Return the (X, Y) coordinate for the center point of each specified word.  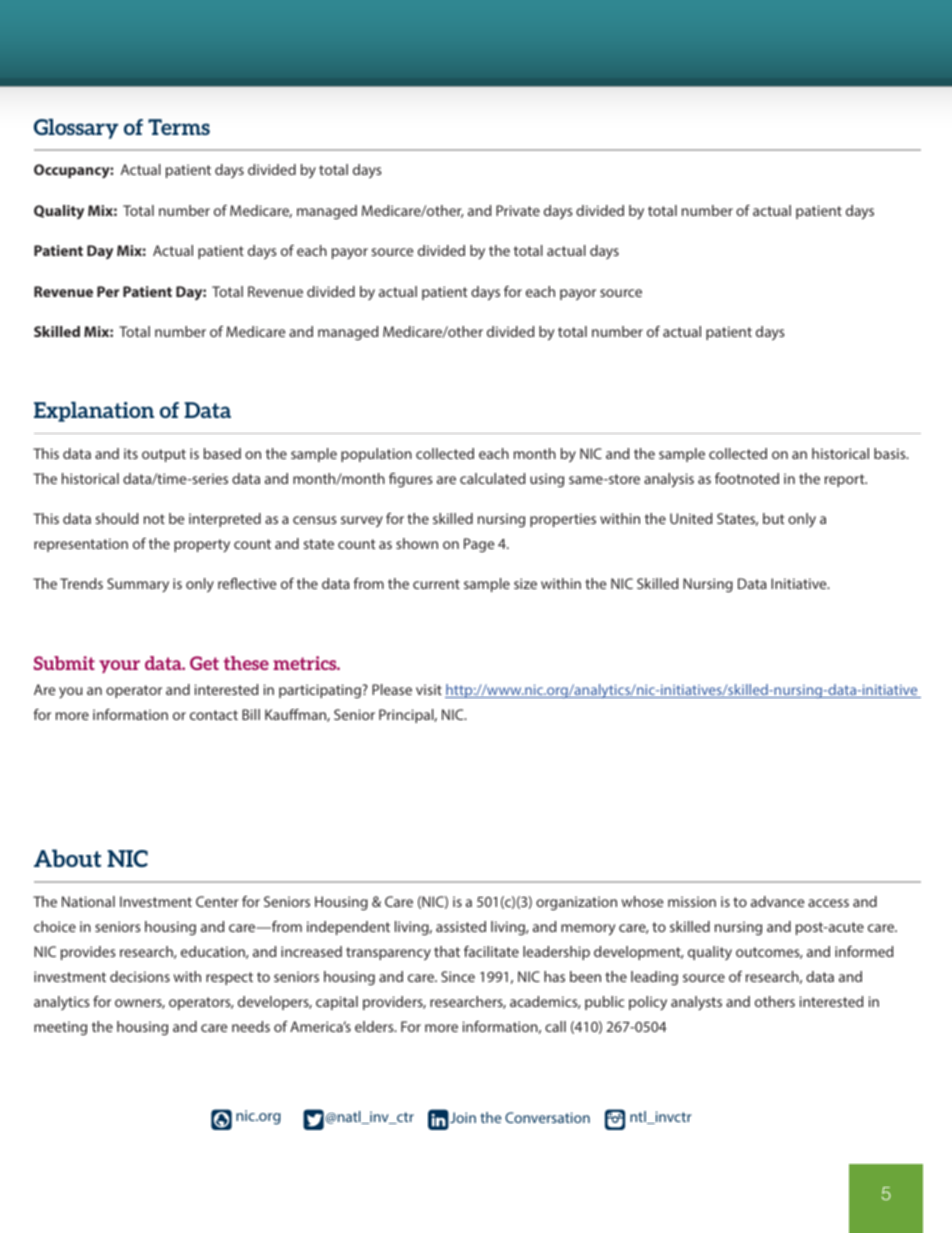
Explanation (94, 412)
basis (891, 453)
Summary (138, 585)
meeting (60, 1028)
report (846, 480)
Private (518, 210)
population (376, 455)
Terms (179, 127)
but (773, 518)
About (67, 858)
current (436, 584)
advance (777, 901)
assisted (461, 926)
